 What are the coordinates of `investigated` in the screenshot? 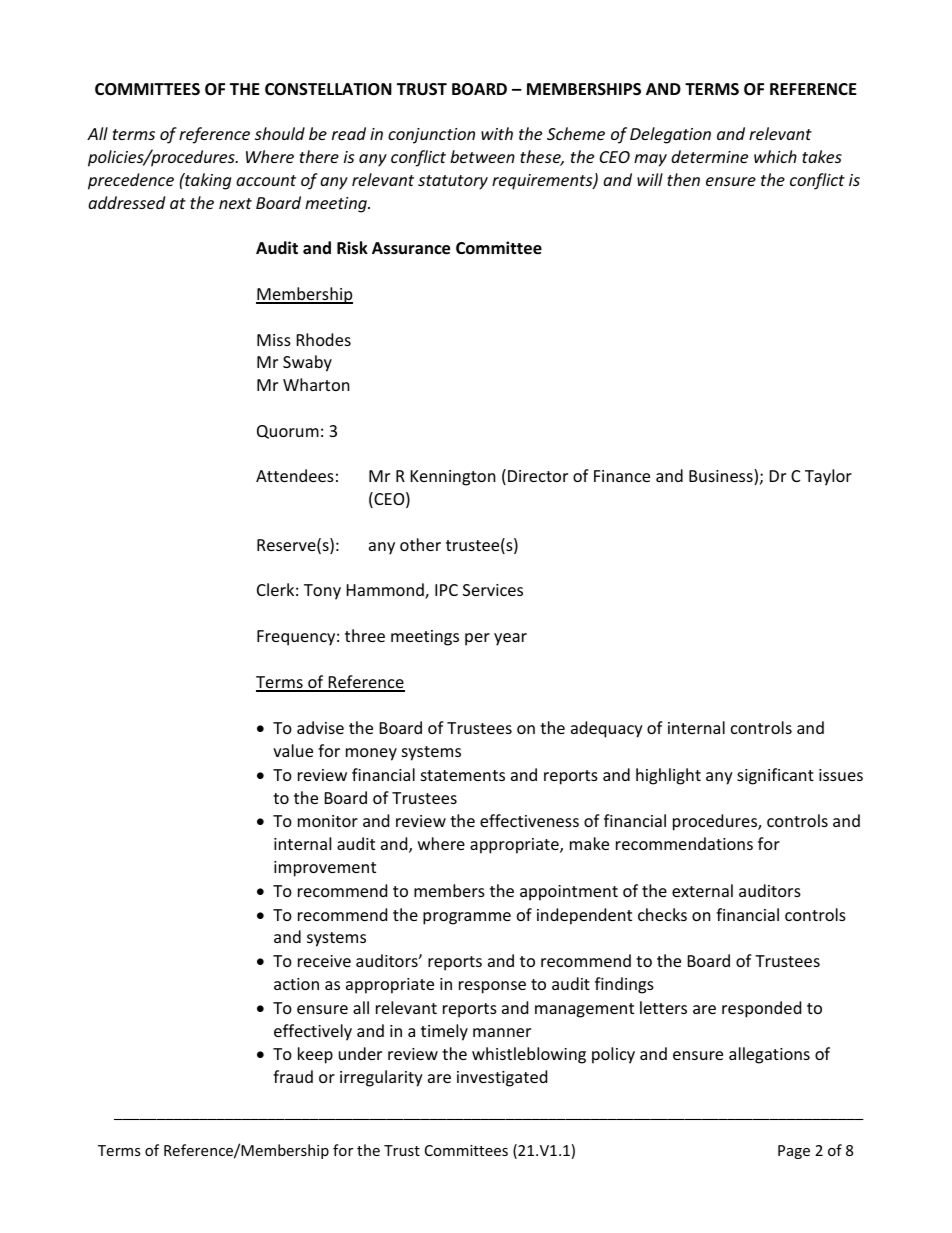 It's located at (502, 1078).
